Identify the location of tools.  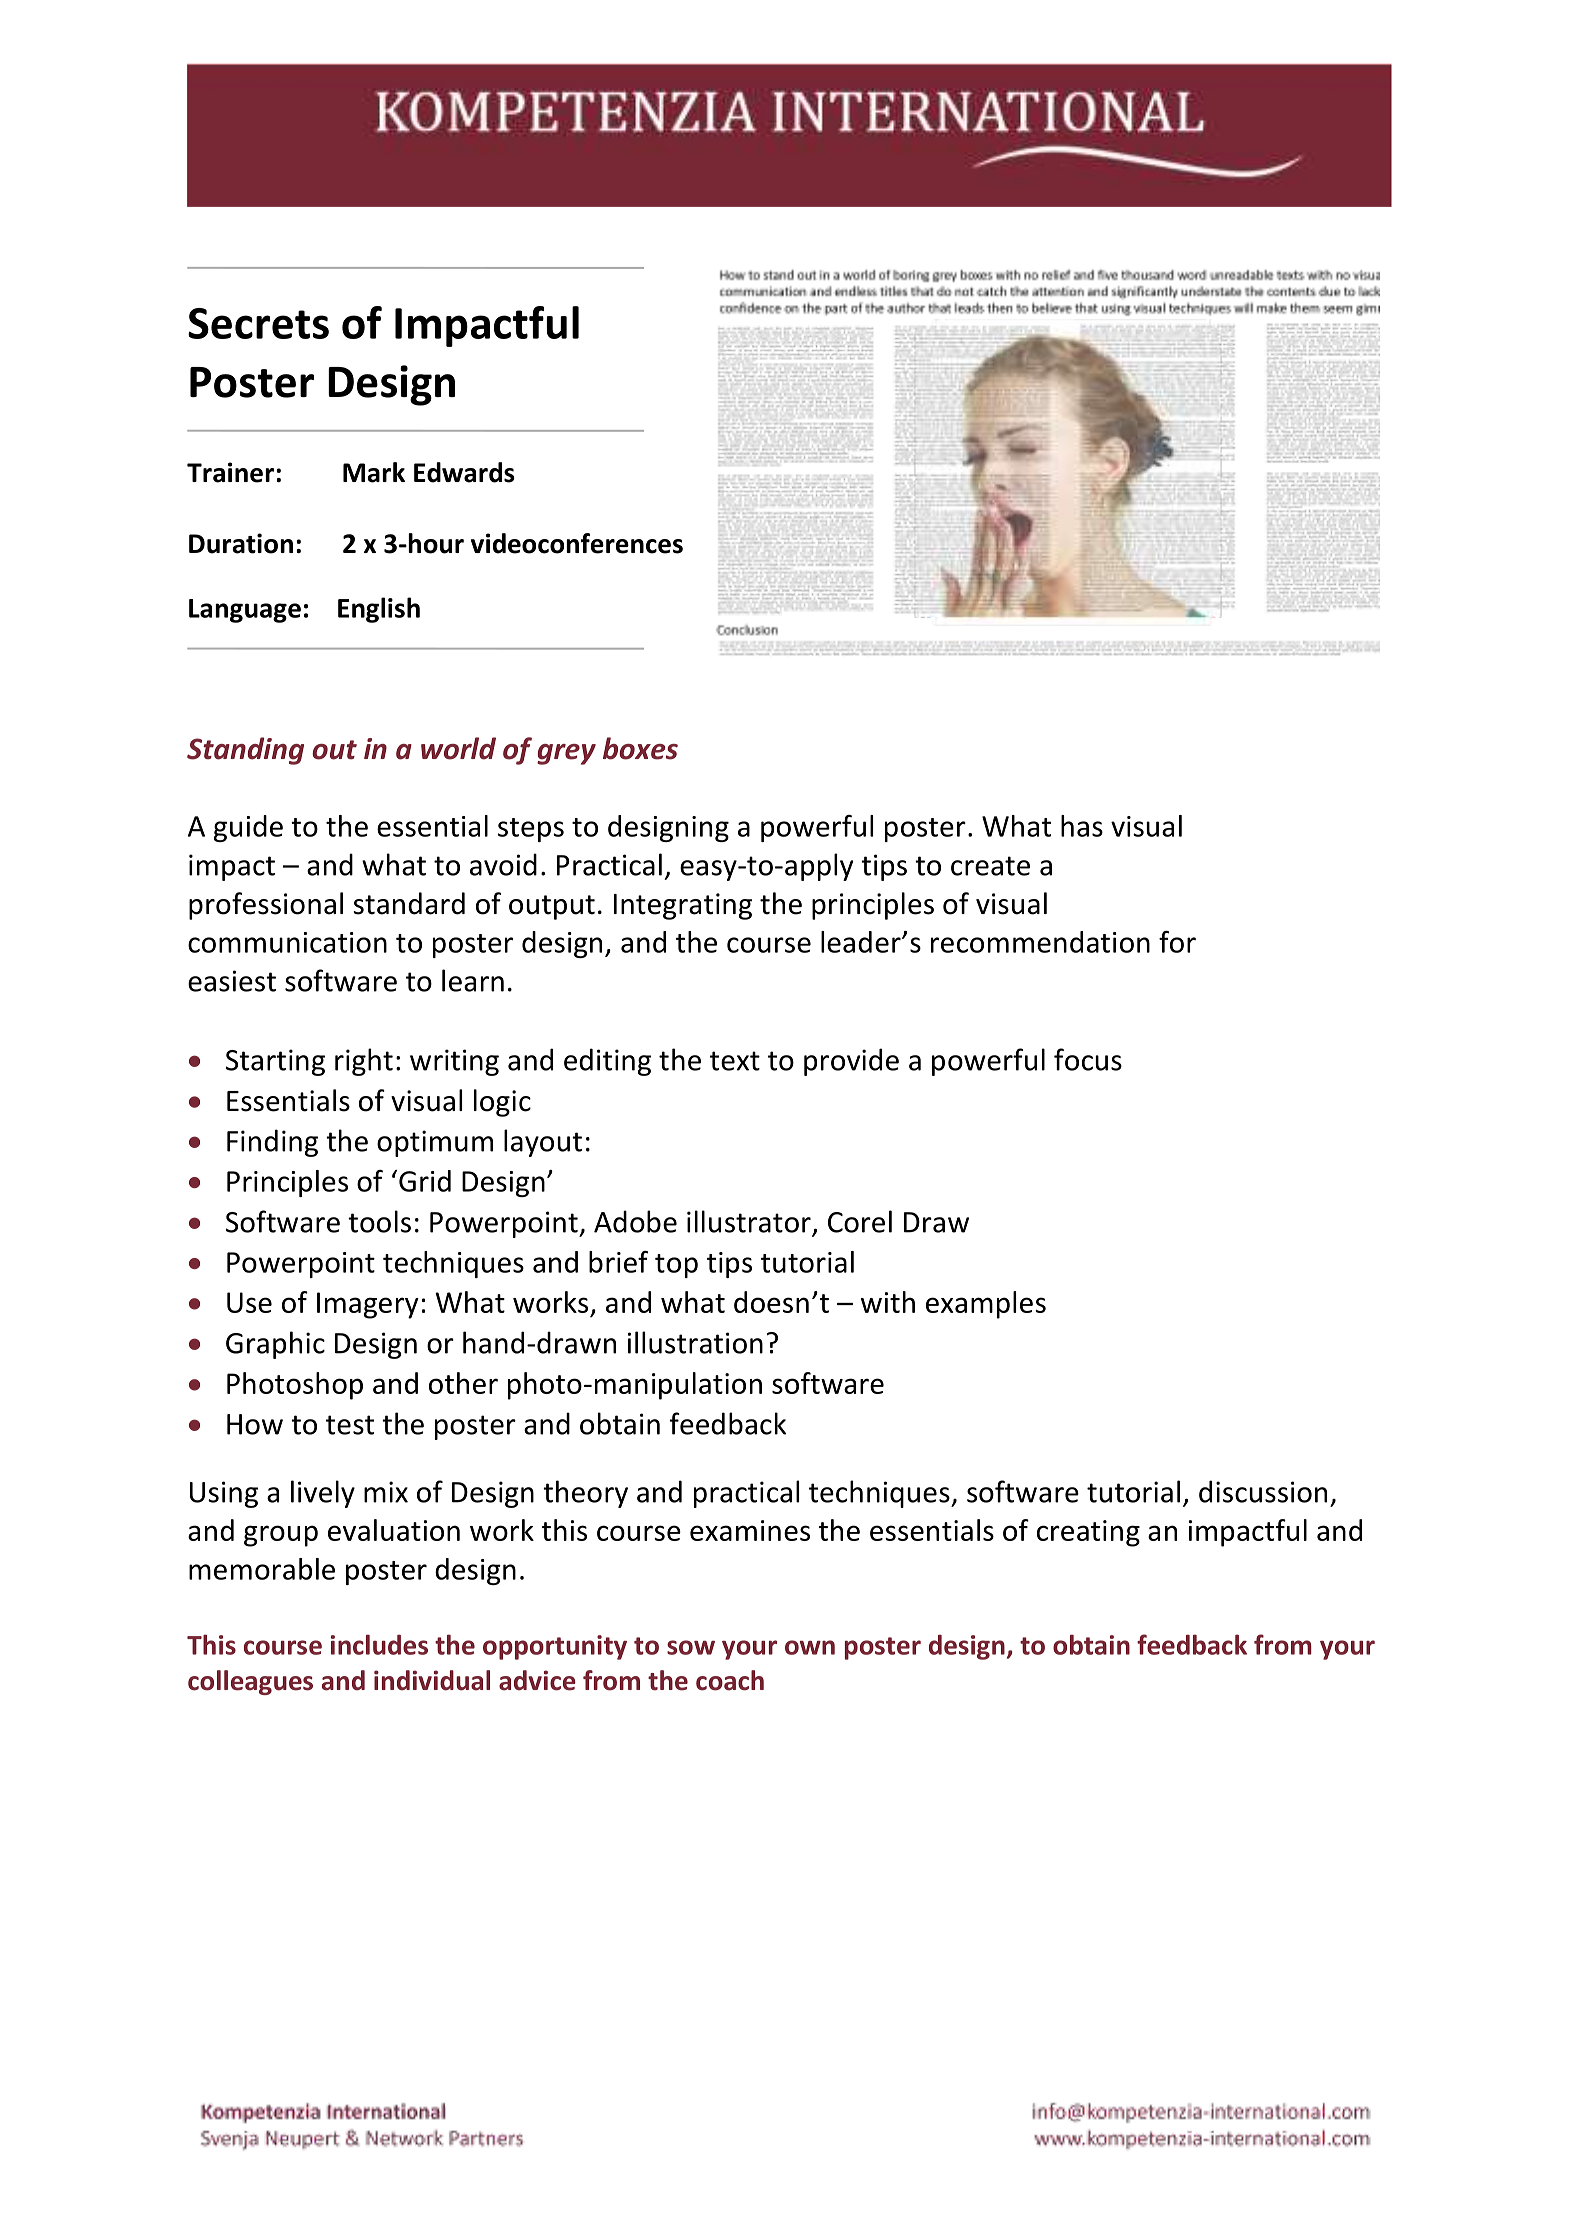
(379, 1221).
